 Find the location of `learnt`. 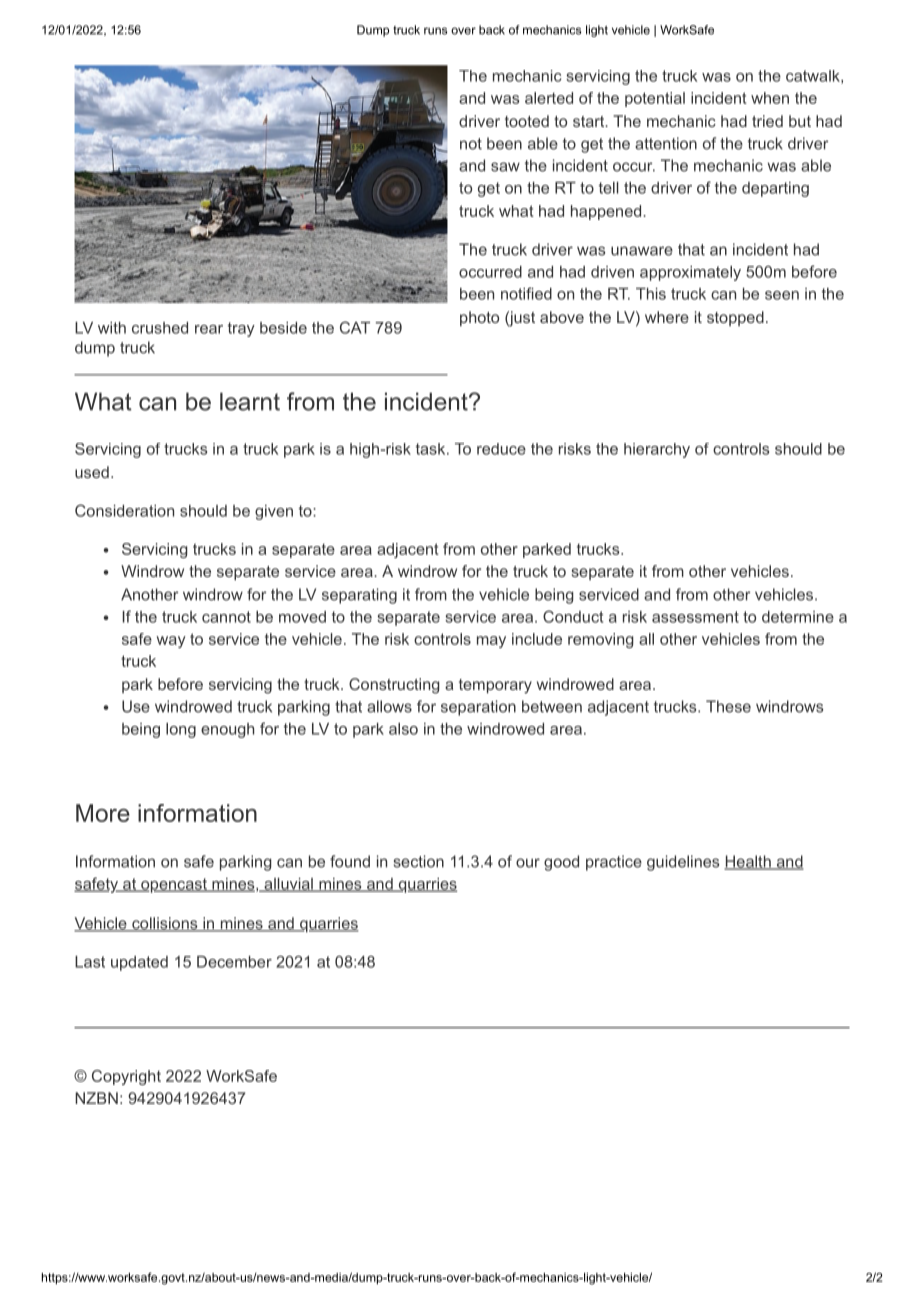

learnt is located at coordinates (250, 401).
